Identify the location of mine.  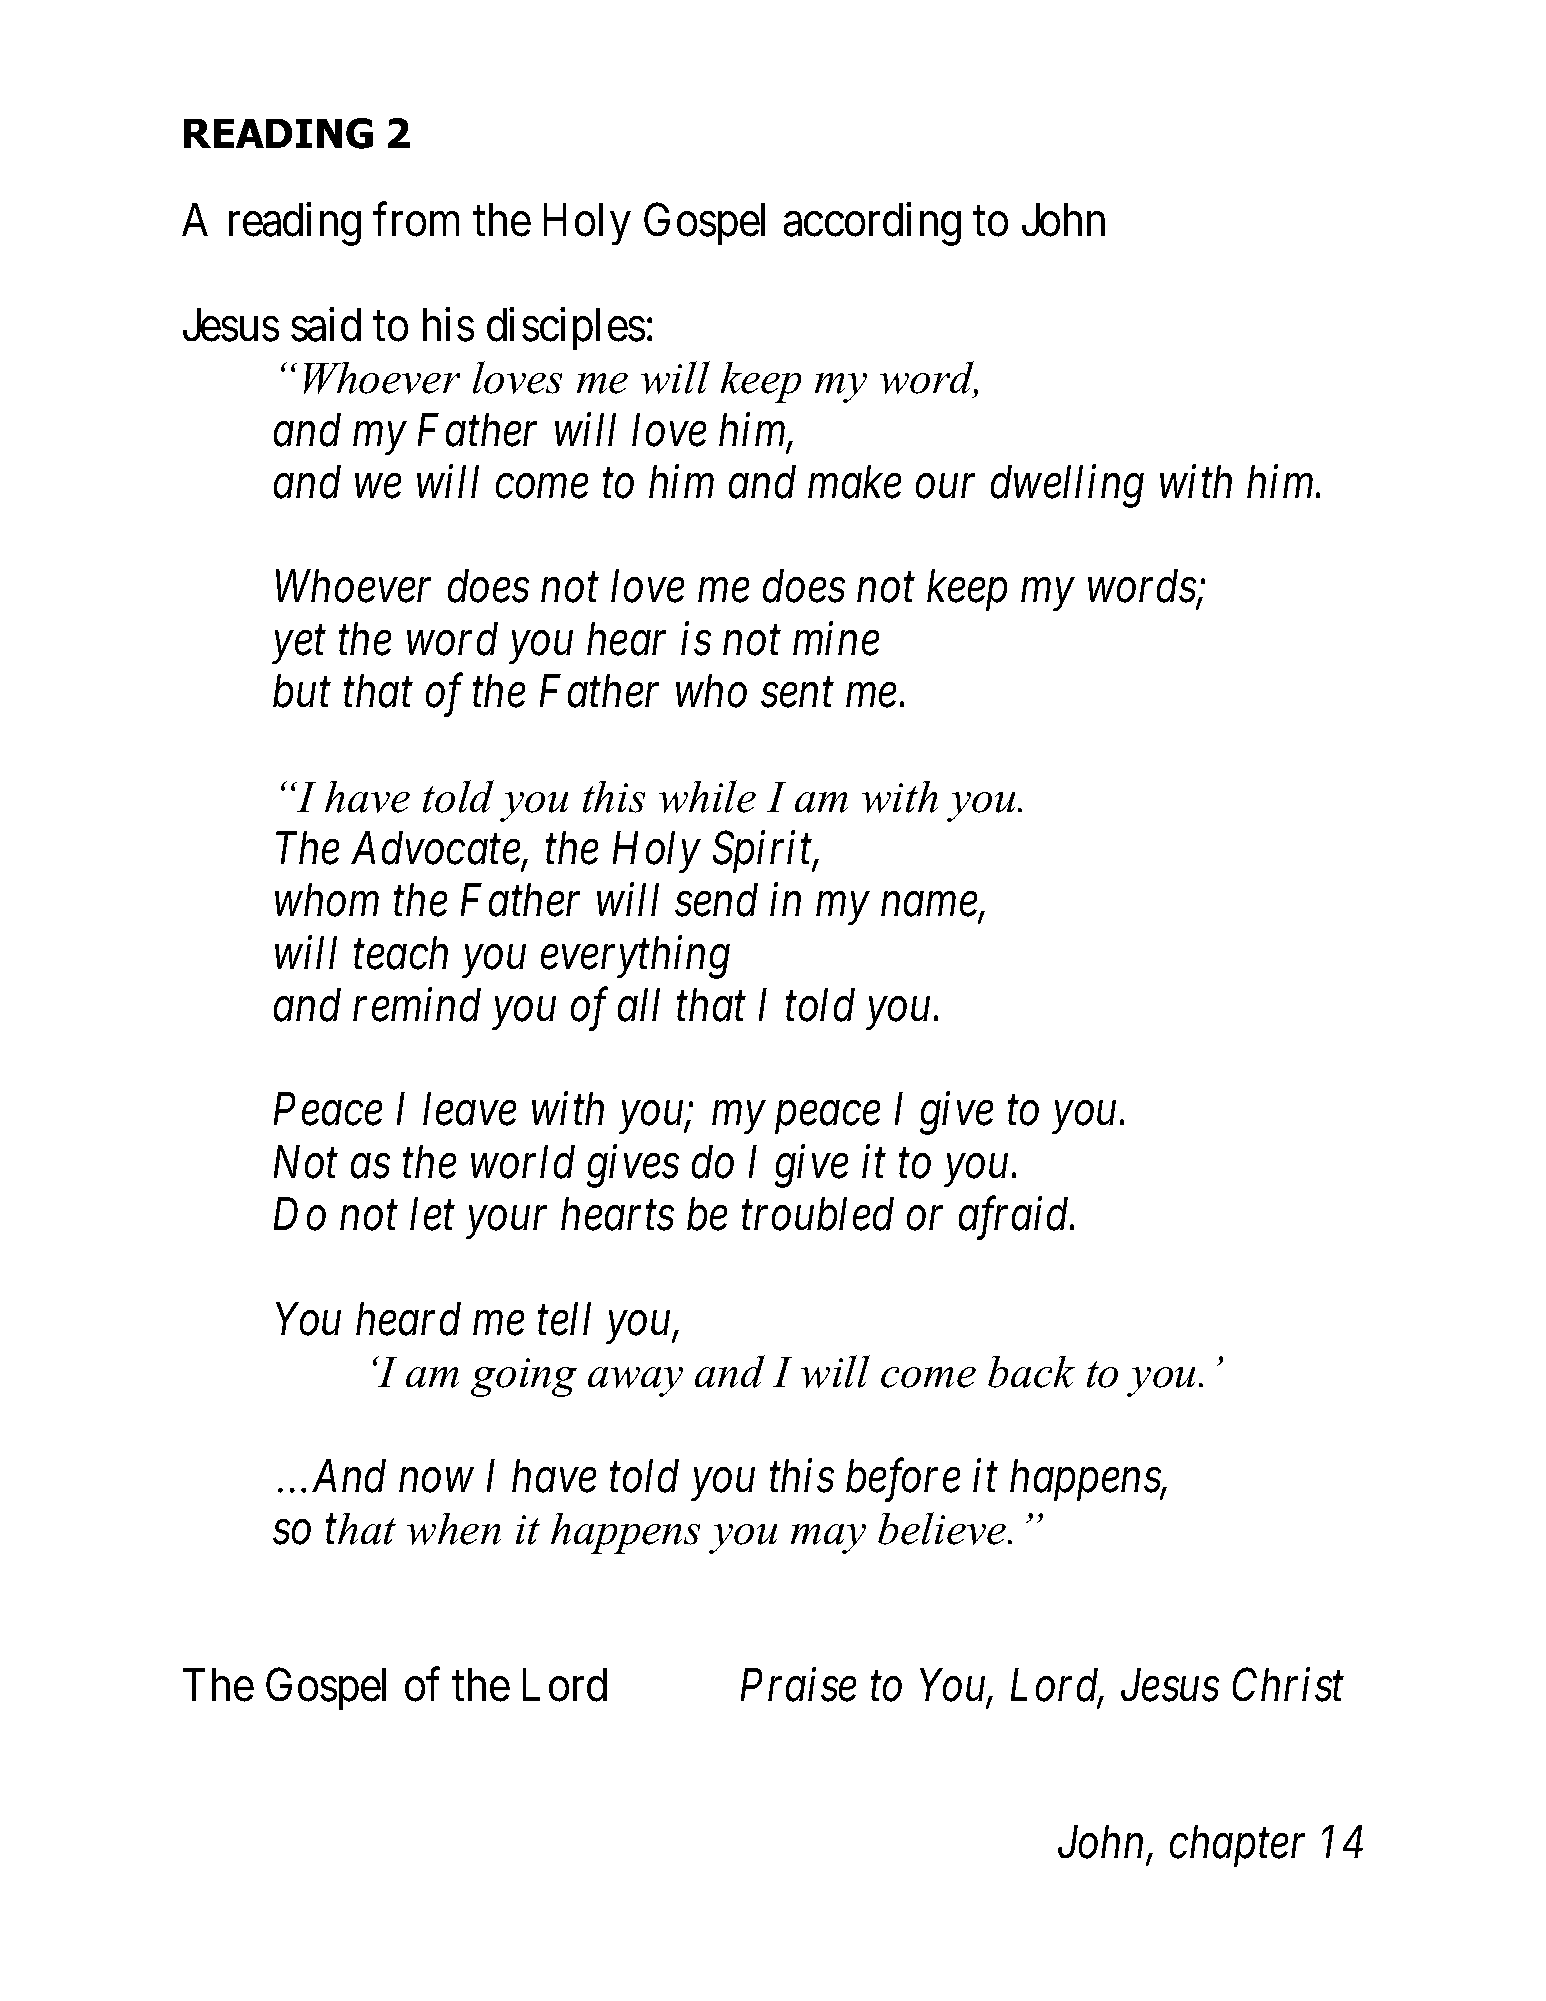
(836, 639).
